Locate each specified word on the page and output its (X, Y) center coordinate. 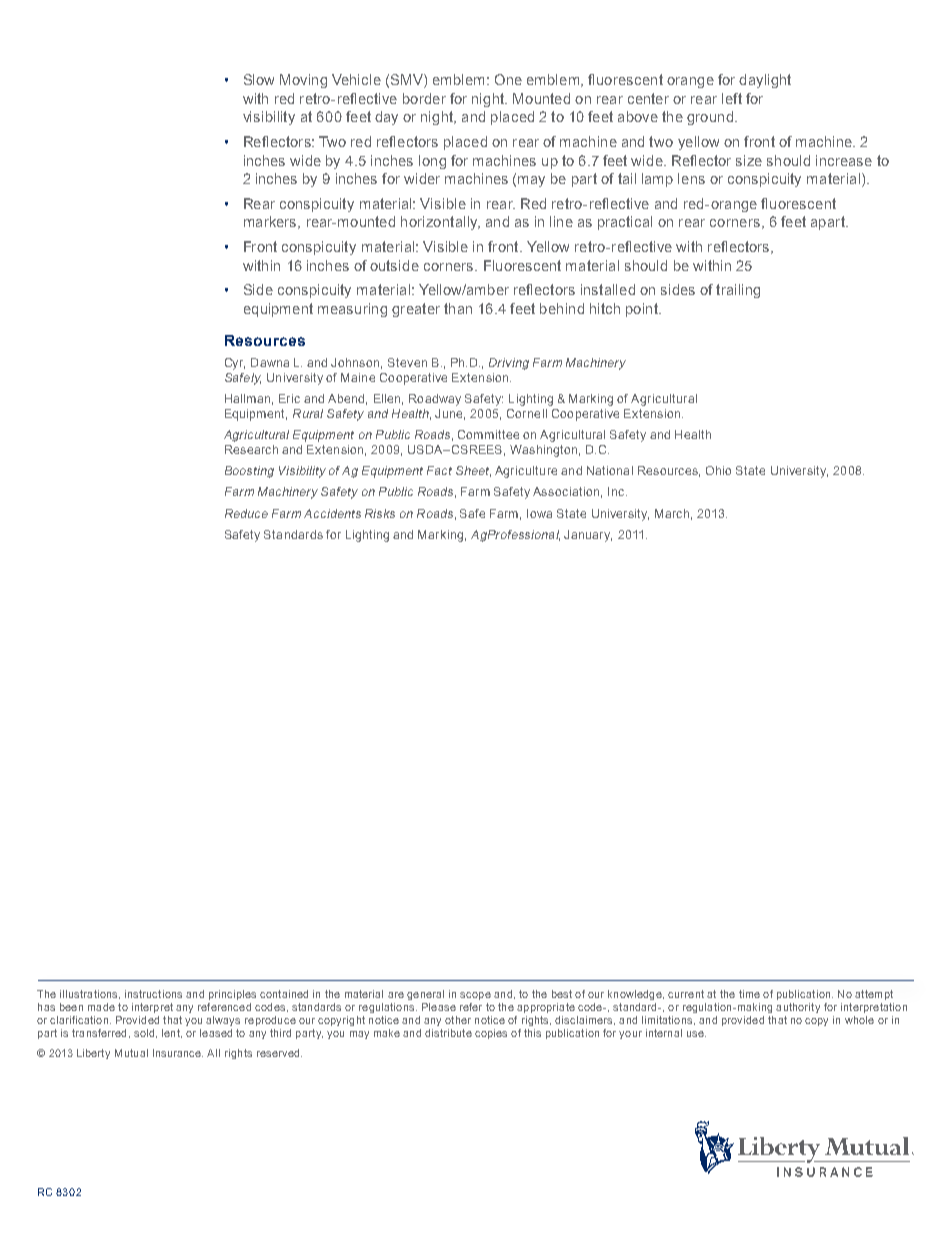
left (732, 98)
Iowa (539, 513)
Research (251, 449)
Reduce (246, 513)
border (424, 98)
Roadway (435, 400)
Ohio (718, 470)
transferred (99, 1033)
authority (798, 1008)
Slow (259, 79)
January (588, 536)
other (458, 1020)
